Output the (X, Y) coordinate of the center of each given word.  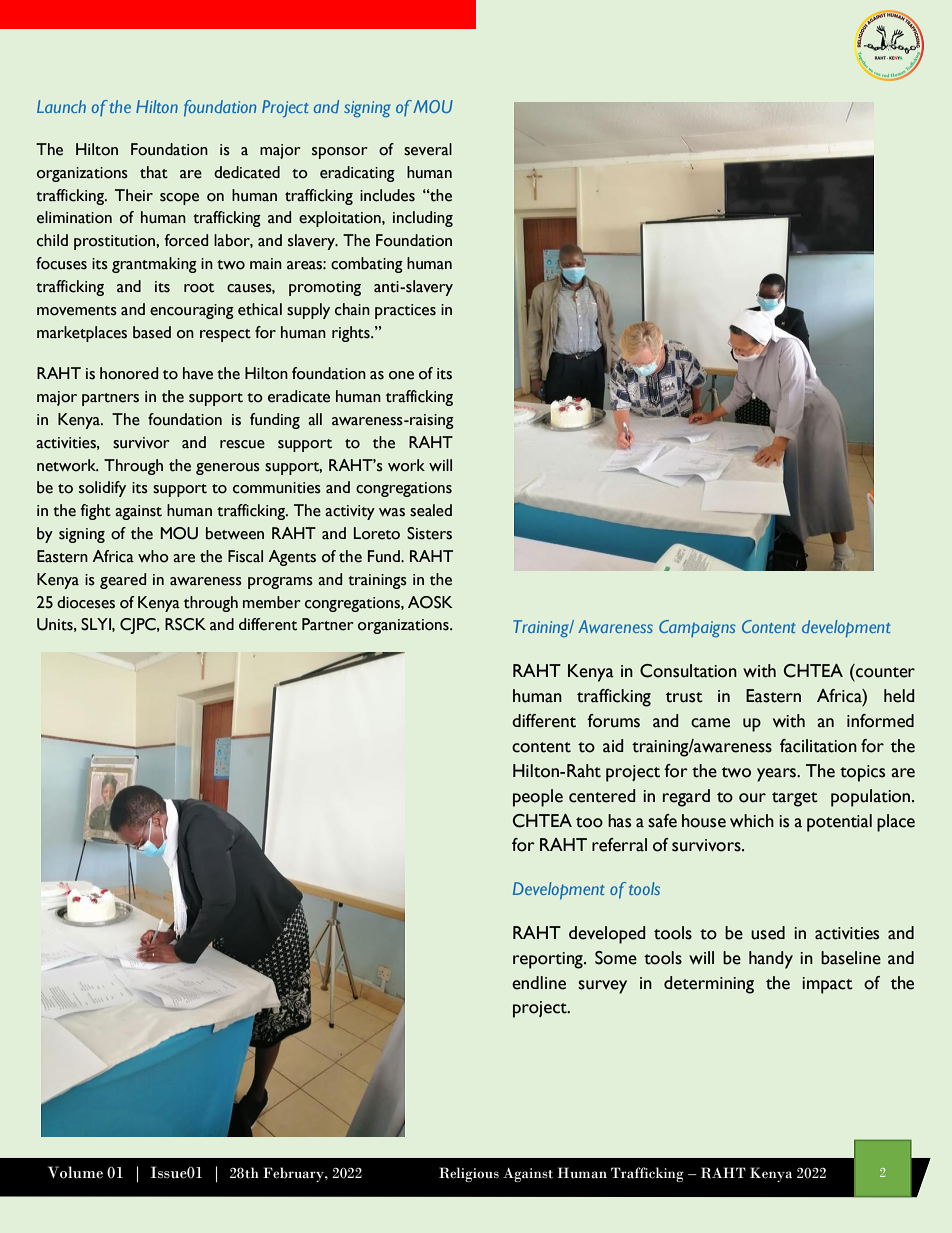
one (401, 375)
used (768, 933)
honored (129, 373)
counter (884, 671)
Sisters (429, 533)
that (154, 172)
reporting (549, 960)
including (423, 219)
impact (827, 985)
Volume (75, 1172)
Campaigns (697, 628)
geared (123, 581)
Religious (469, 1174)
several (428, 149)
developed (607, 935)
